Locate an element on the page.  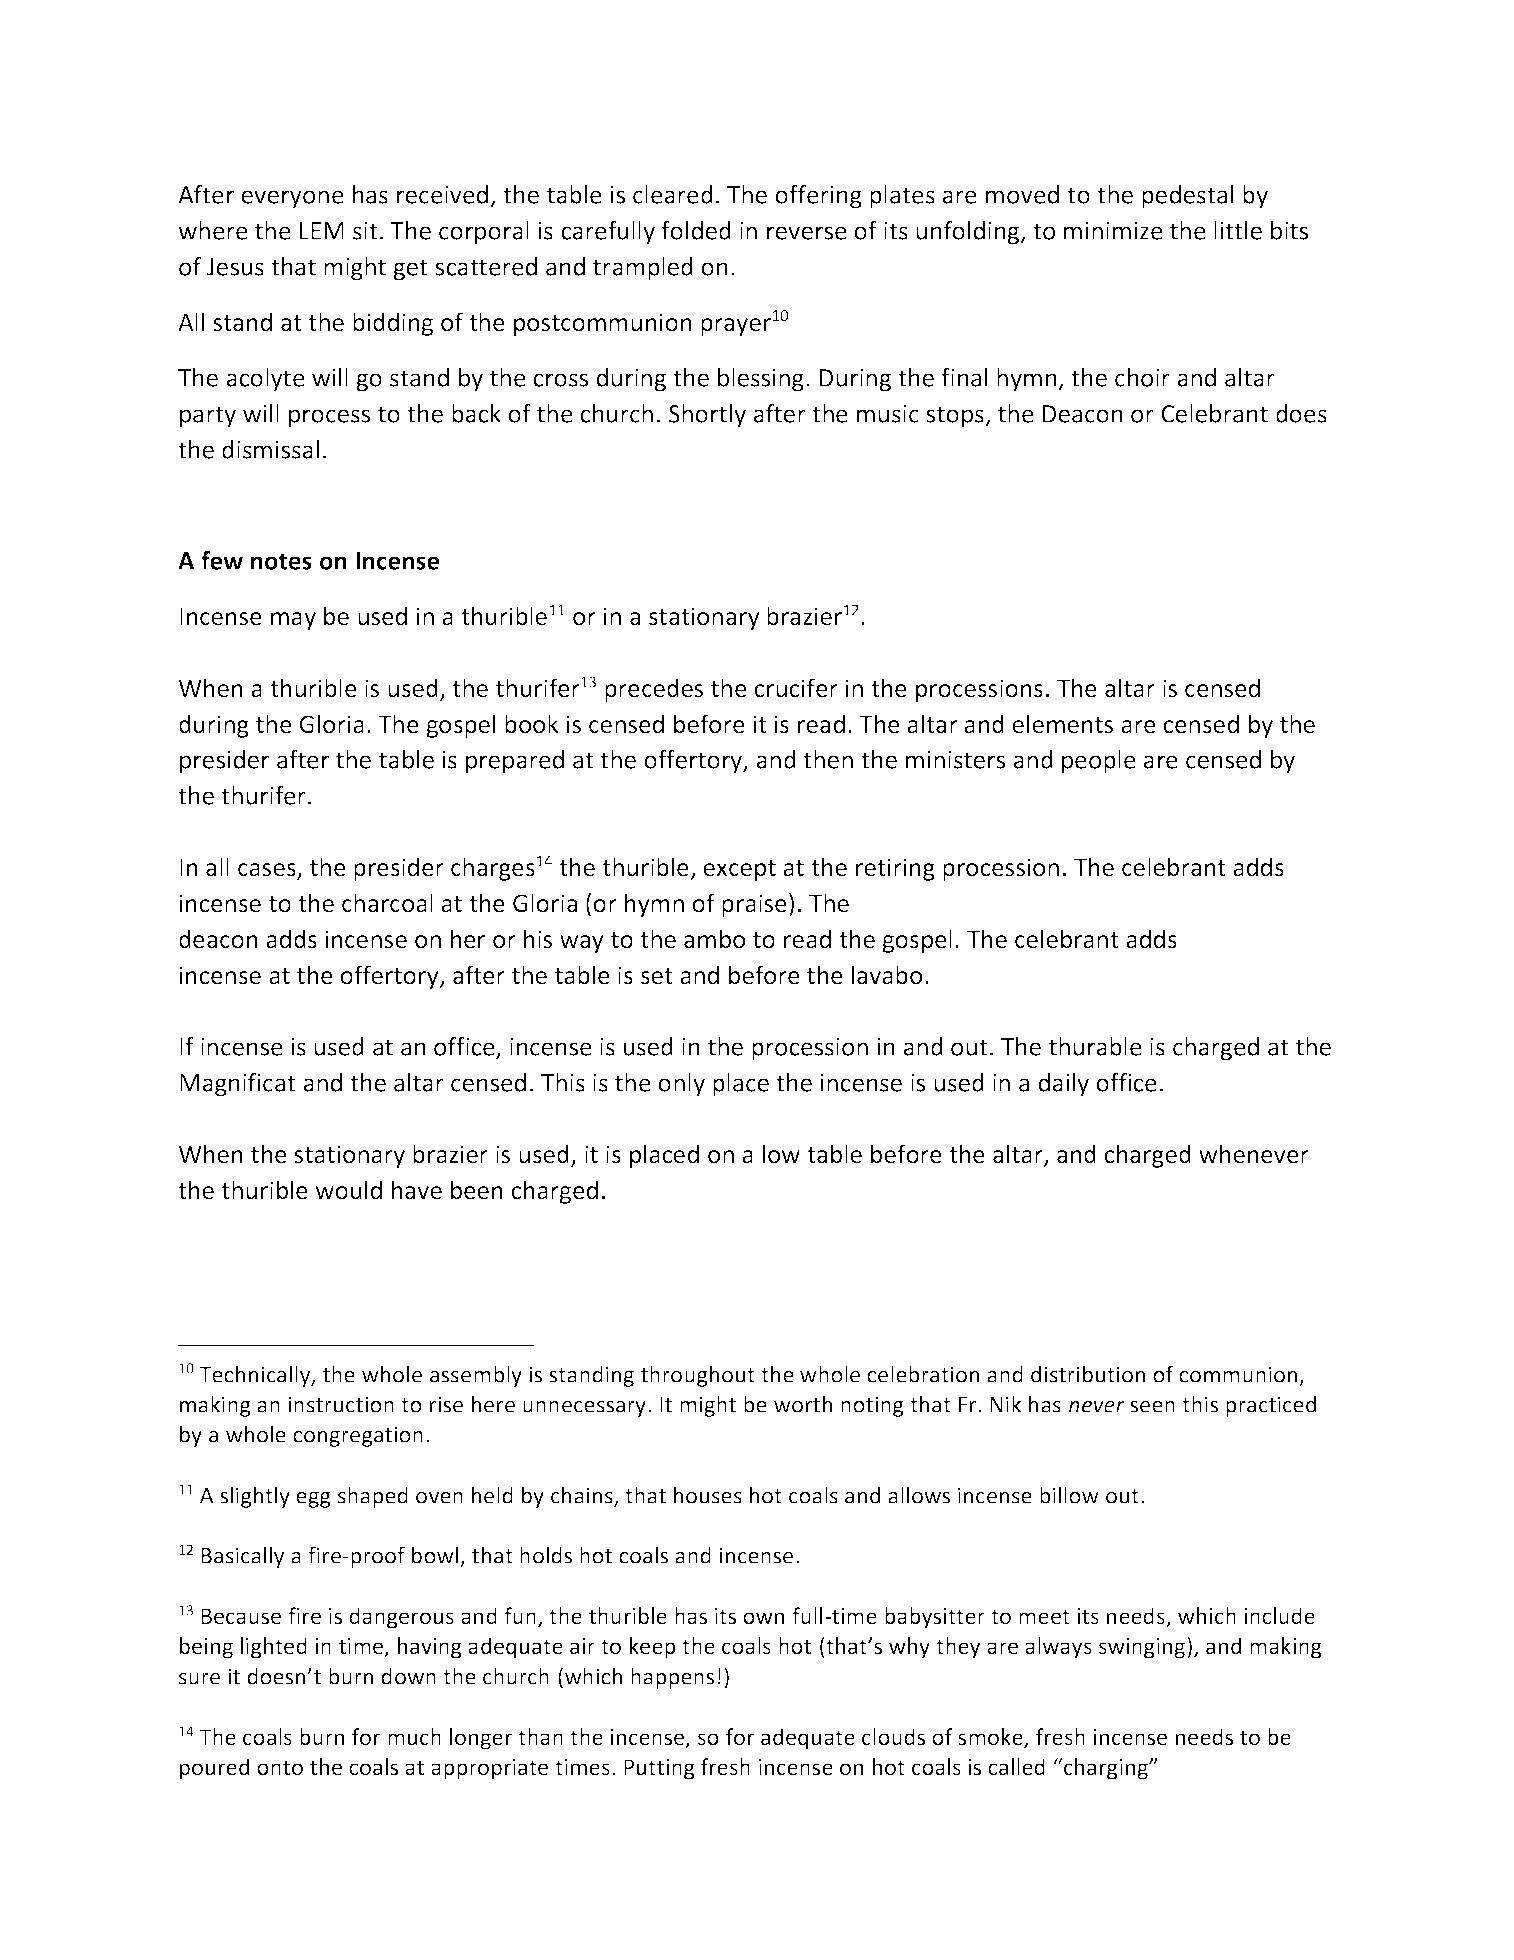
then is located at coordinates (828, 759).
